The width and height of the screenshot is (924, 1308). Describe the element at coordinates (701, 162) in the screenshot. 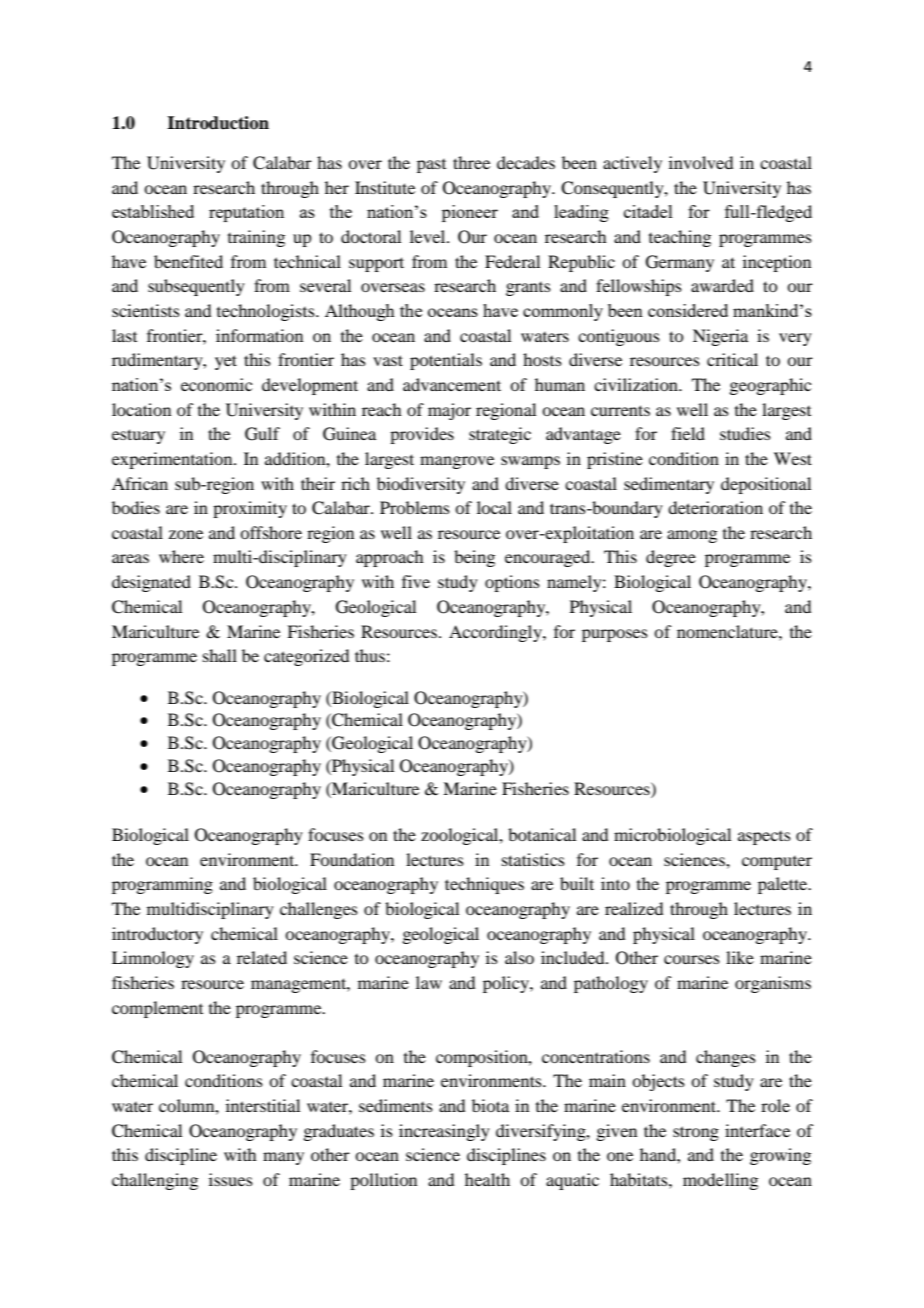

I see `involved` at that location.
